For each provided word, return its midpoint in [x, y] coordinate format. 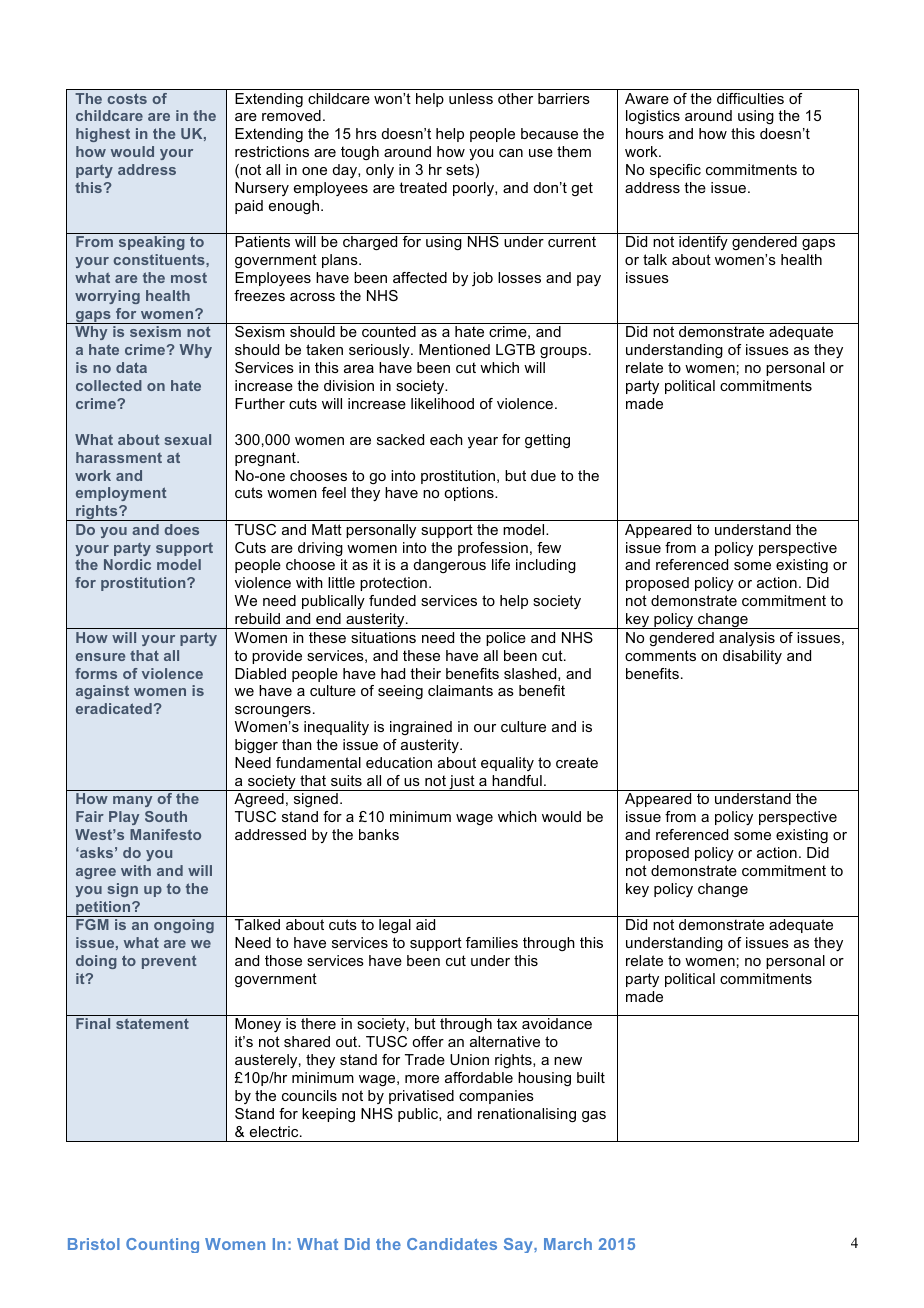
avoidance [557, 1023]
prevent [169, 962]
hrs [366, 133]
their [425, 673]
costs [127, 98]
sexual [188, 439]
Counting [162, 1245]
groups [563, 352]
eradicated [114, 708]
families [492, 942]
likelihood [442, 403]
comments [660, 655]
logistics [653, 117]
